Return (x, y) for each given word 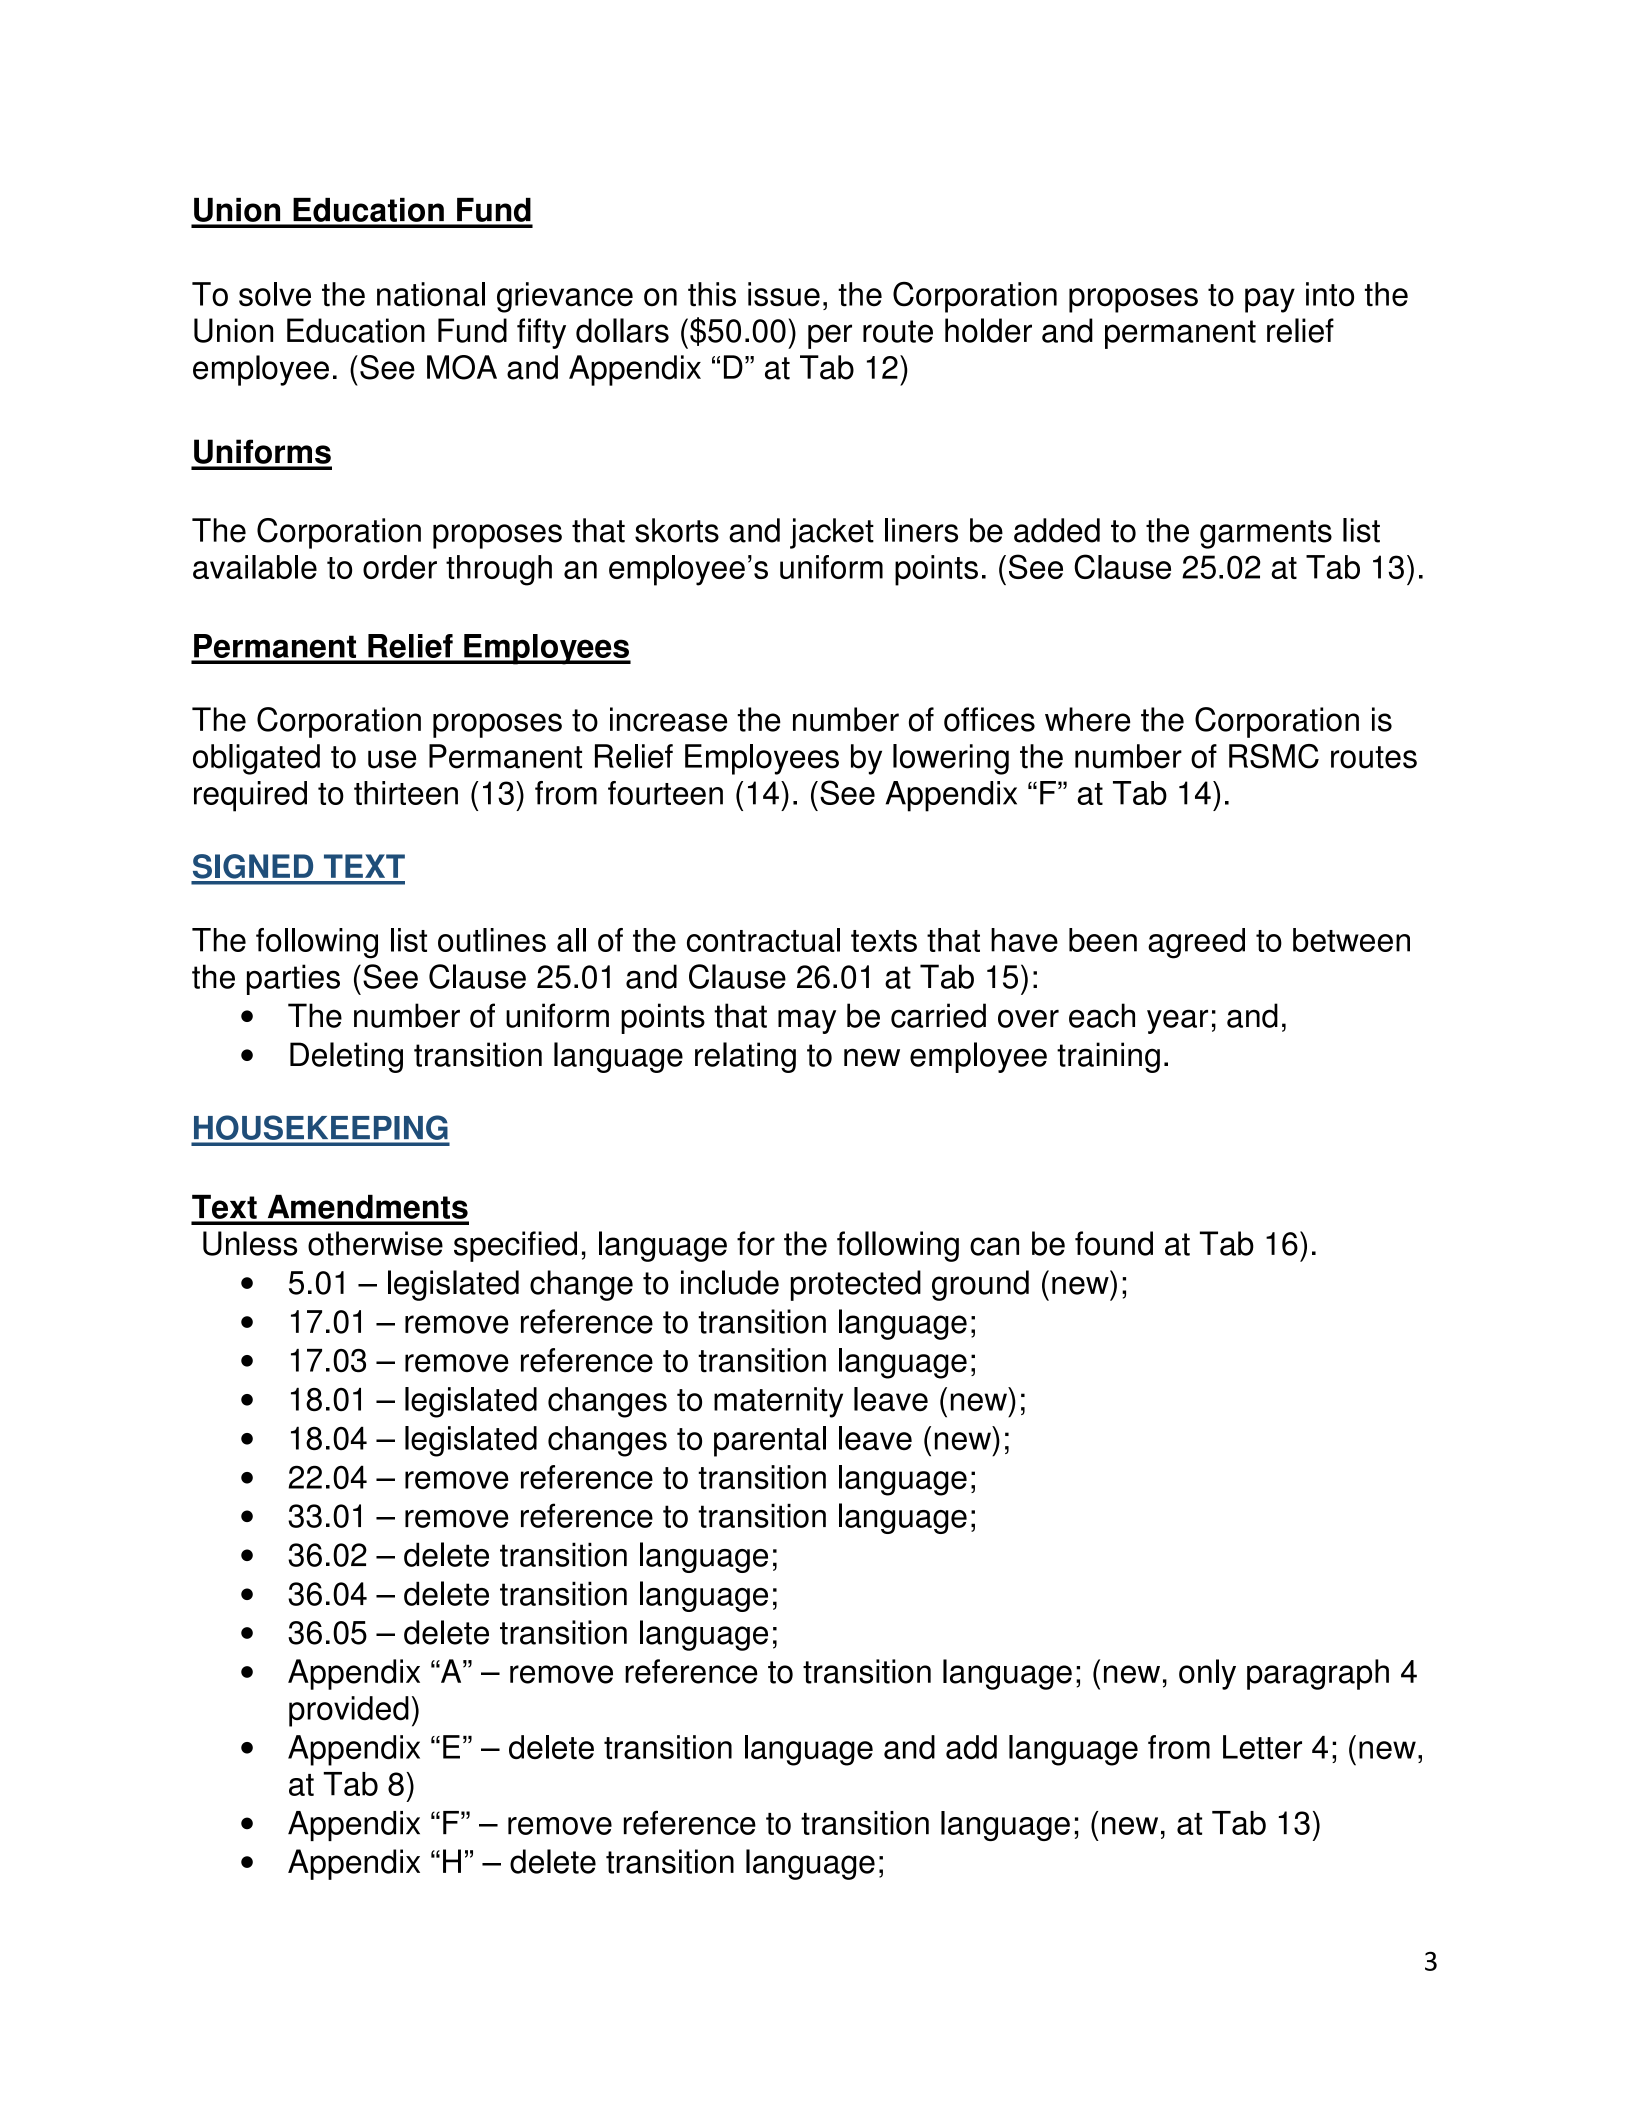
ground (980, 1285)
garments (1266, 534)
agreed (1196, 943)
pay (1270, 300)
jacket (832, 533)
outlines (492, 940)
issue (784, 294)
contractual (763, 940)
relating (745, 1057)
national (431, 294)
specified (515, 1246)
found (1114, 1243)
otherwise (375, 1243)
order (400, 567)
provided (349, 1711)
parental (770, 1441)
